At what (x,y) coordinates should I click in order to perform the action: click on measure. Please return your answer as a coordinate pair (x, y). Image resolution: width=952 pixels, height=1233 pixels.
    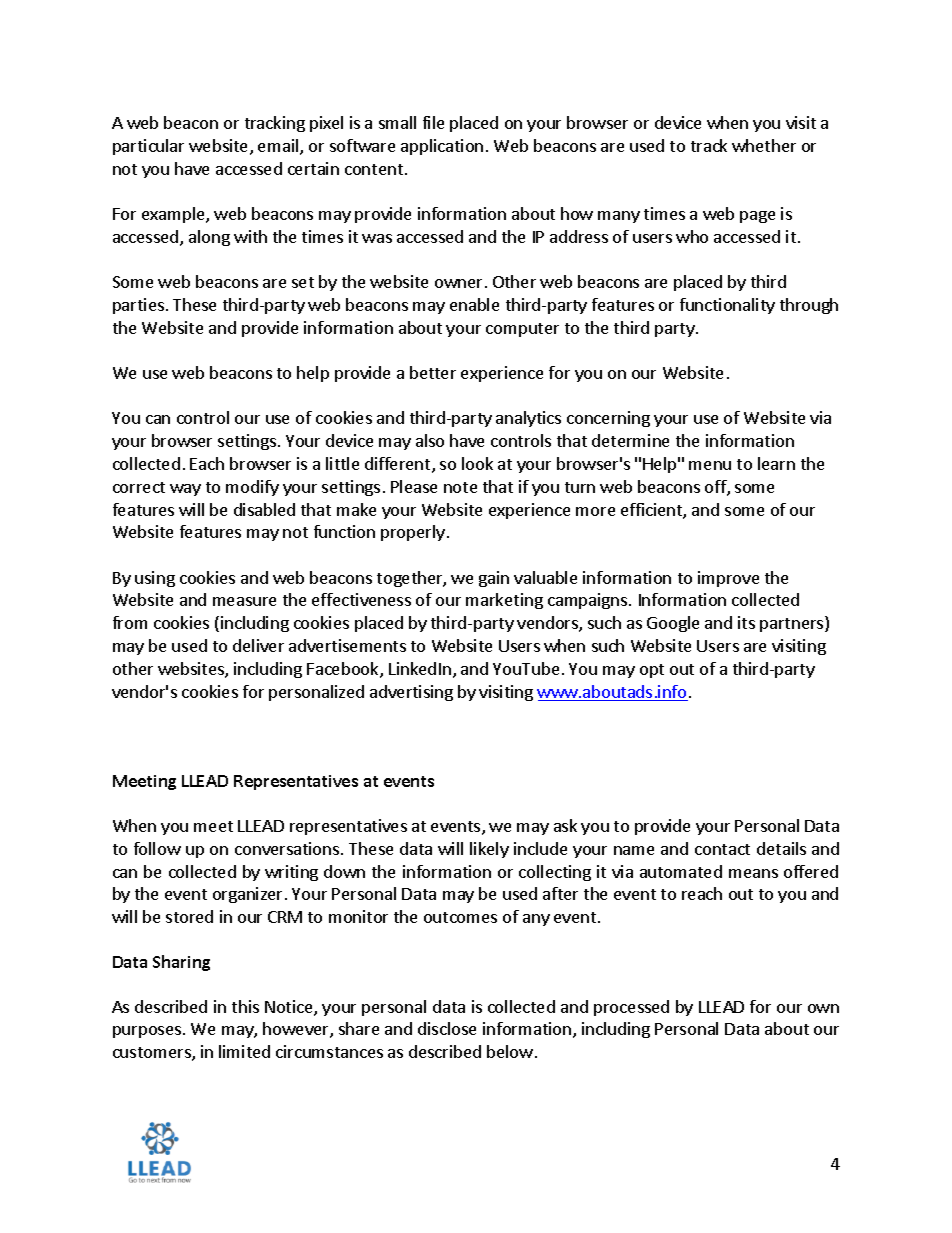
    Looking at the image, I should click on (244, 601).
